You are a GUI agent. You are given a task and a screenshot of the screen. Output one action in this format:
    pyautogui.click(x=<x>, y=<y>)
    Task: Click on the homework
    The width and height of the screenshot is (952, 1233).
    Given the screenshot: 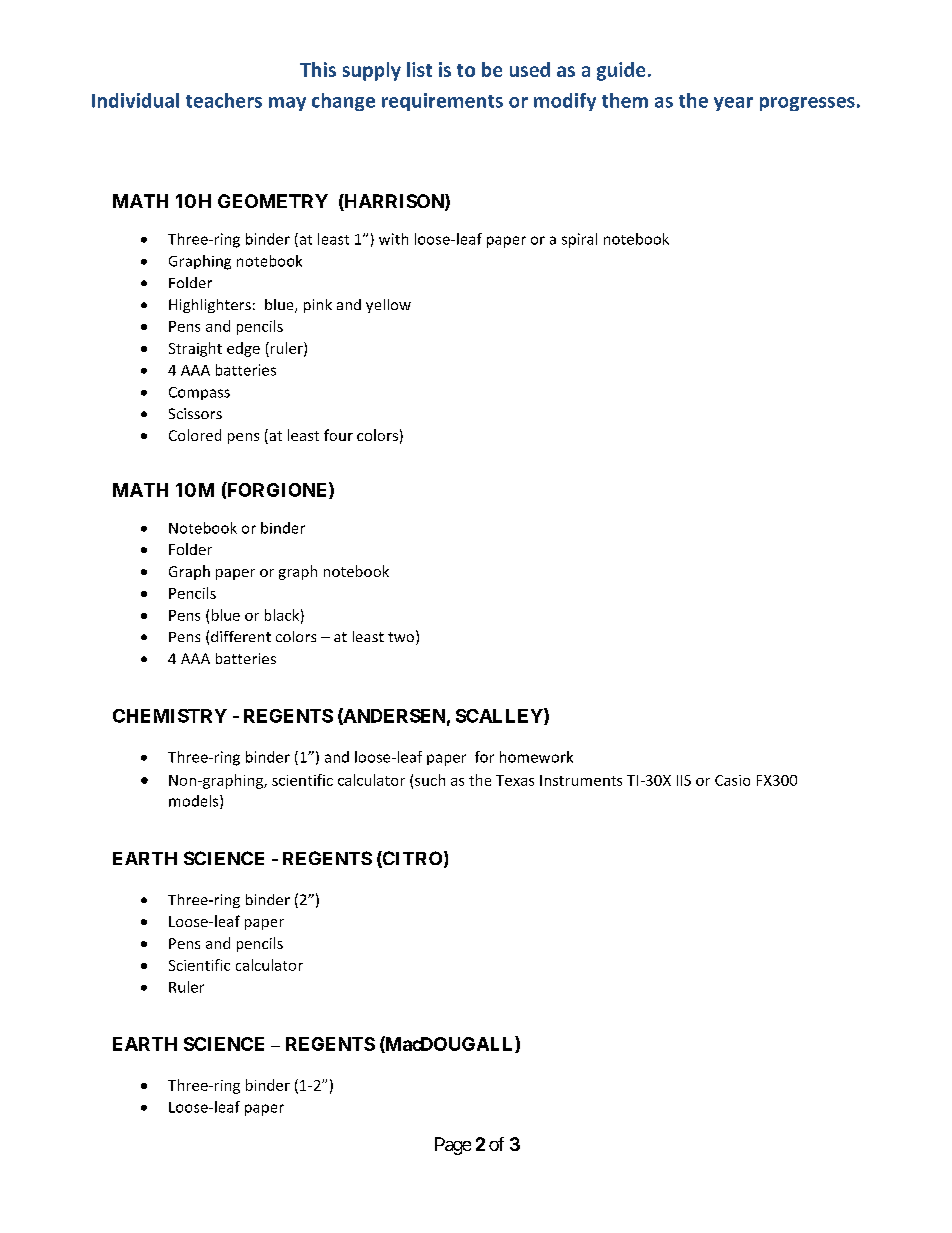 What is the action you would take?
    pyautogui.click(x=536, y=757)
